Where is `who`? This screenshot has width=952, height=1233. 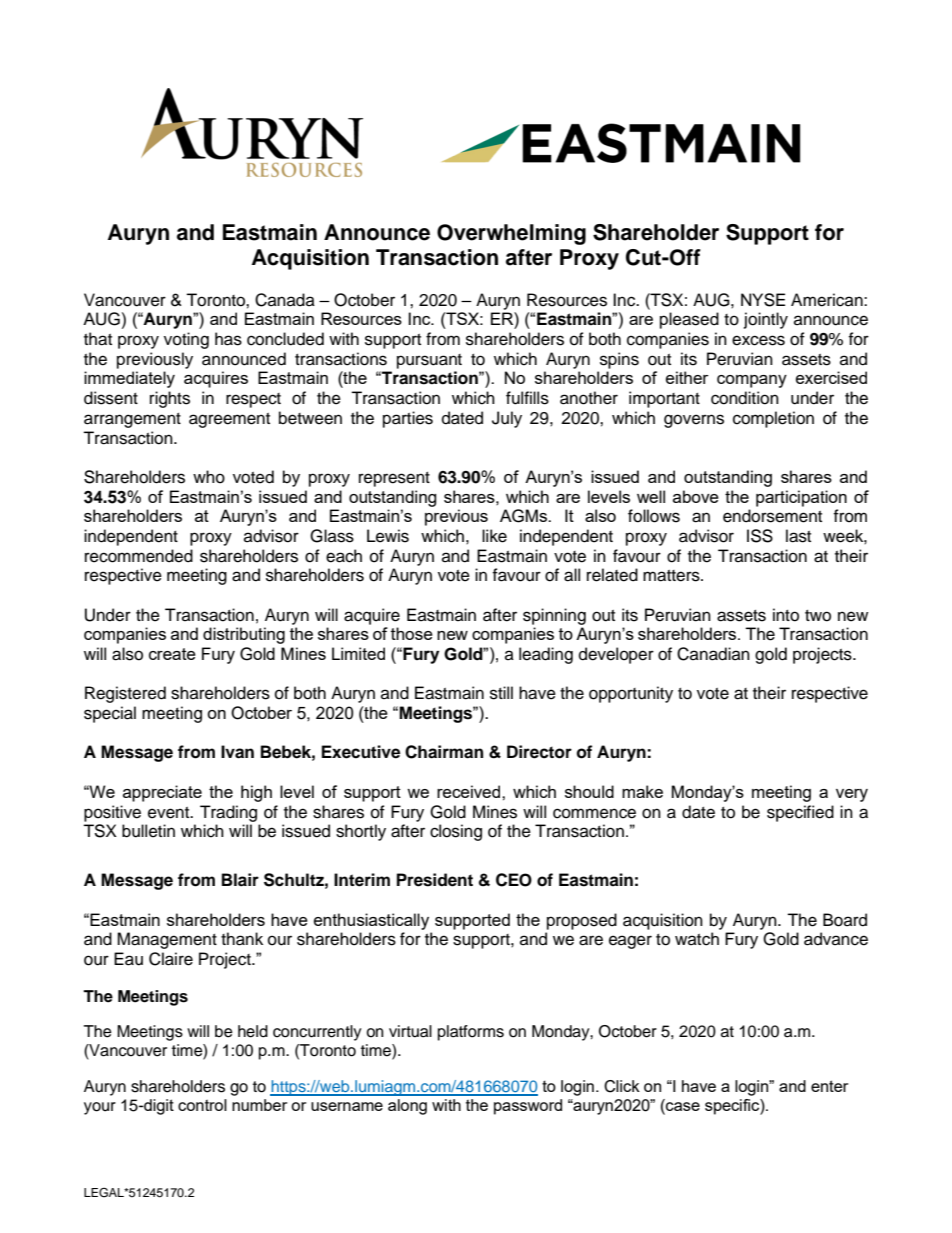
who is located at coordinates (209, 477).
